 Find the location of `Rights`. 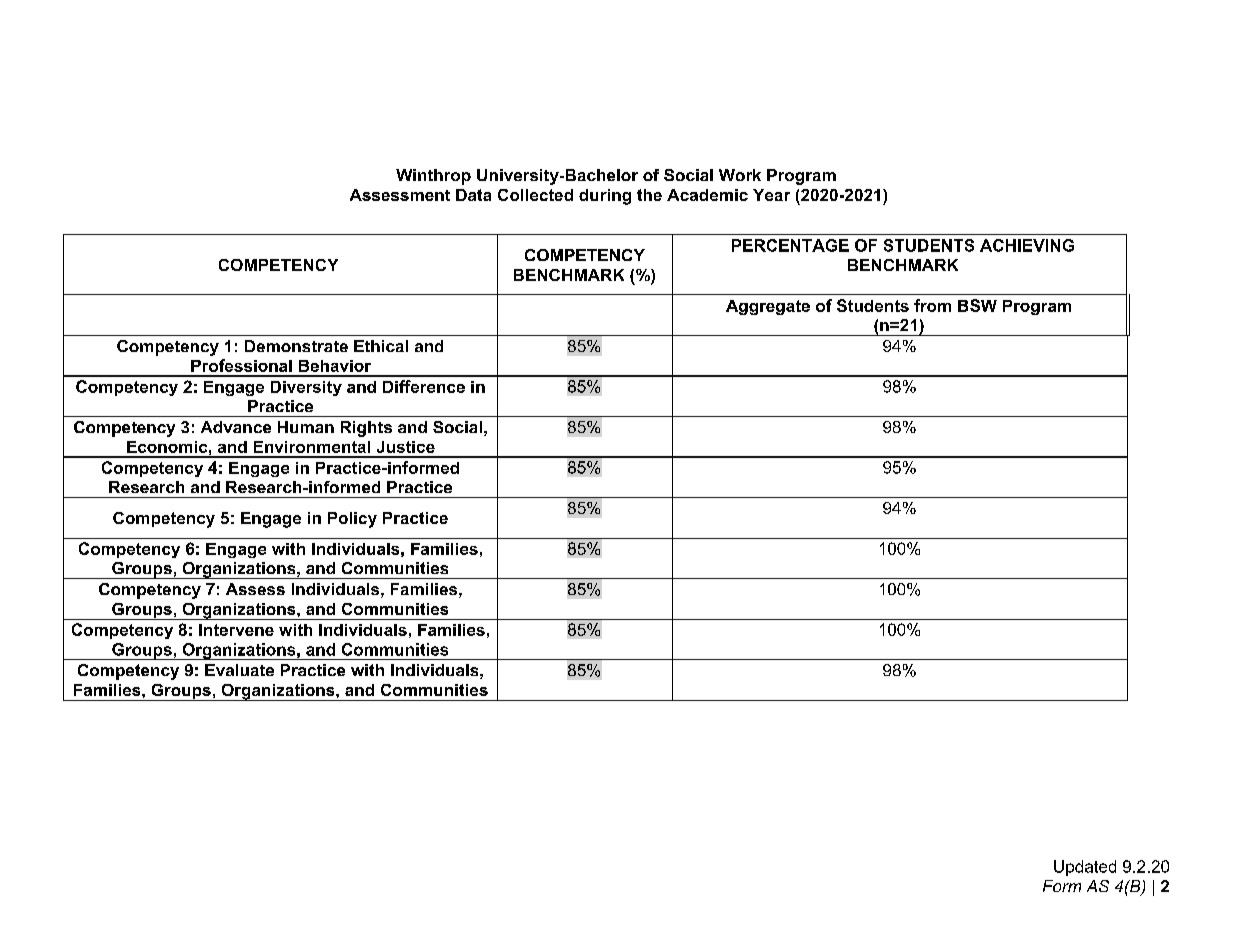

Rights is located at coordinates (366, 429).
